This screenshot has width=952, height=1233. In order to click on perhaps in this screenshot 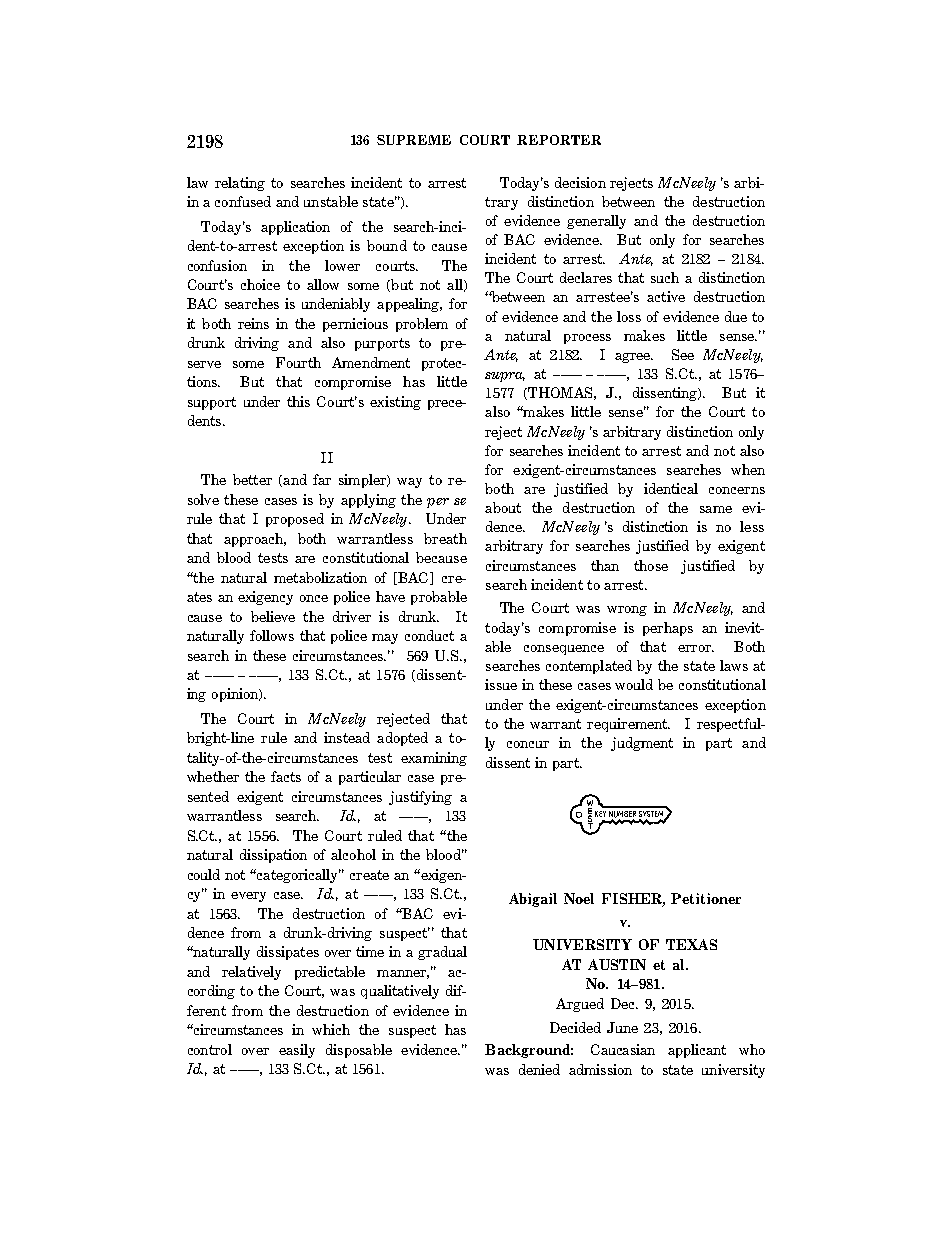, I will do `click(668, 629)`.
